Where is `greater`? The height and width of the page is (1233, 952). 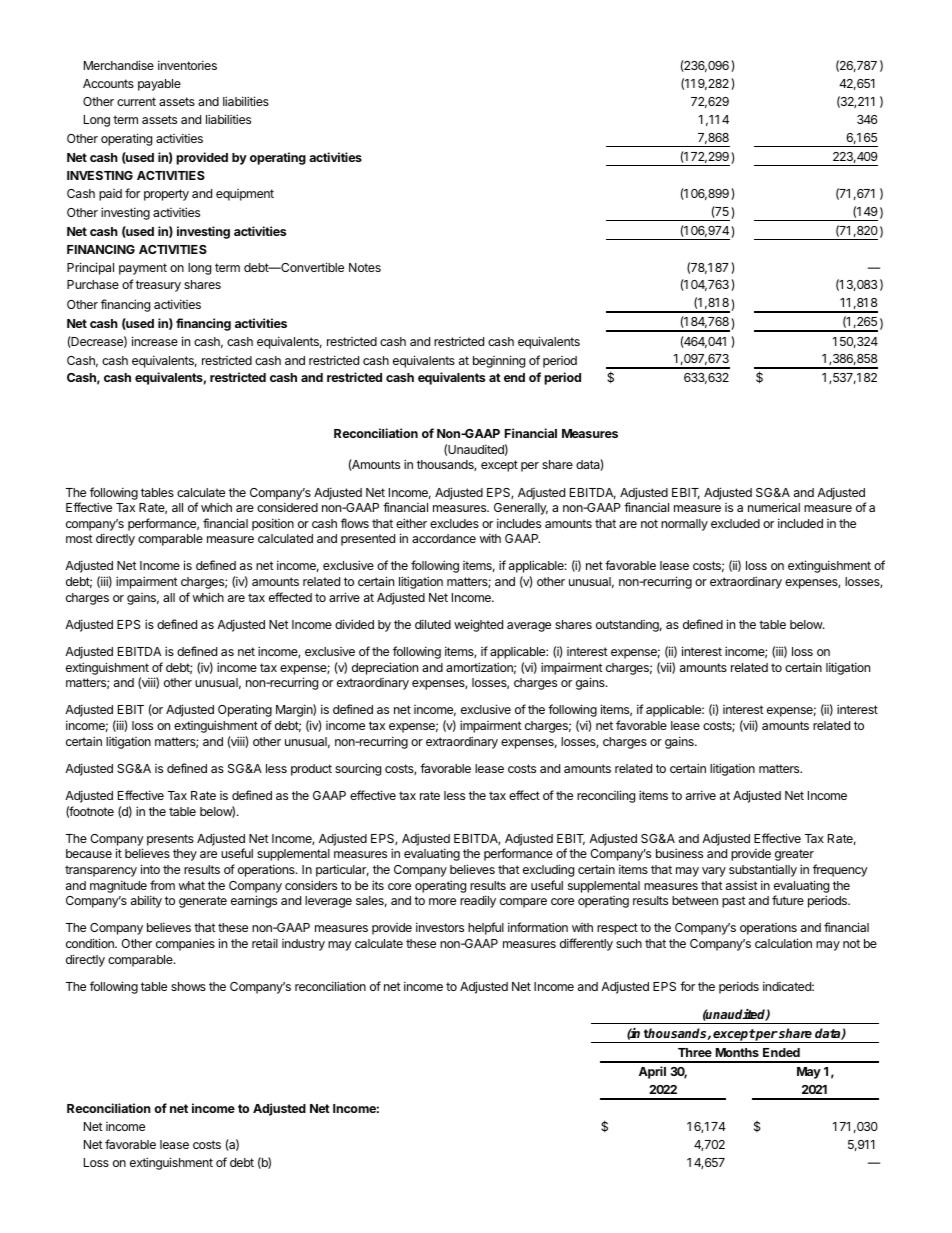 greater is located at coordinates (794, 855).
